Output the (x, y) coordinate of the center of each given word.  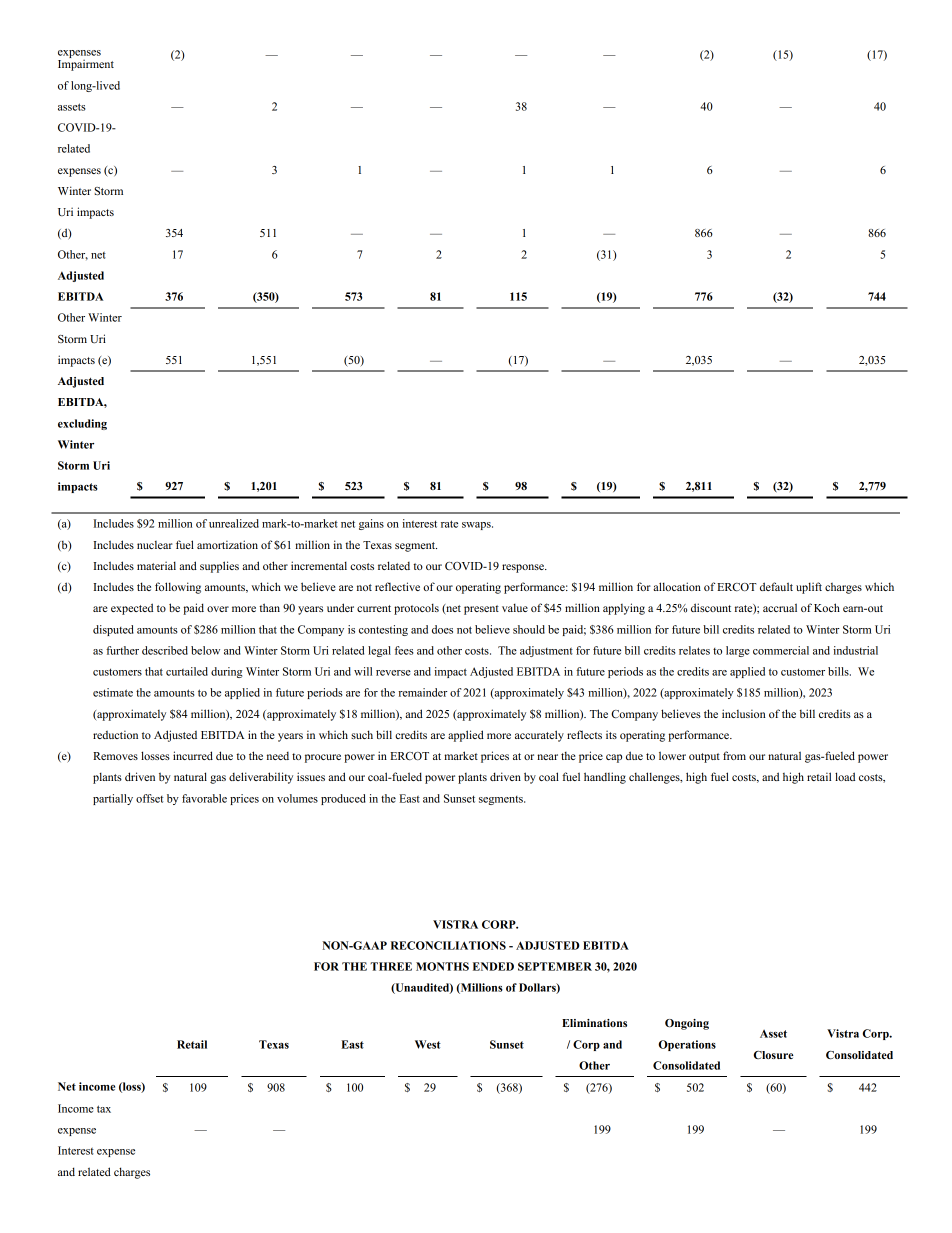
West (428, 1044)
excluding (82, 424)
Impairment (86, 64)
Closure (774, 1055)
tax (104, 1109)
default (776, 586)
